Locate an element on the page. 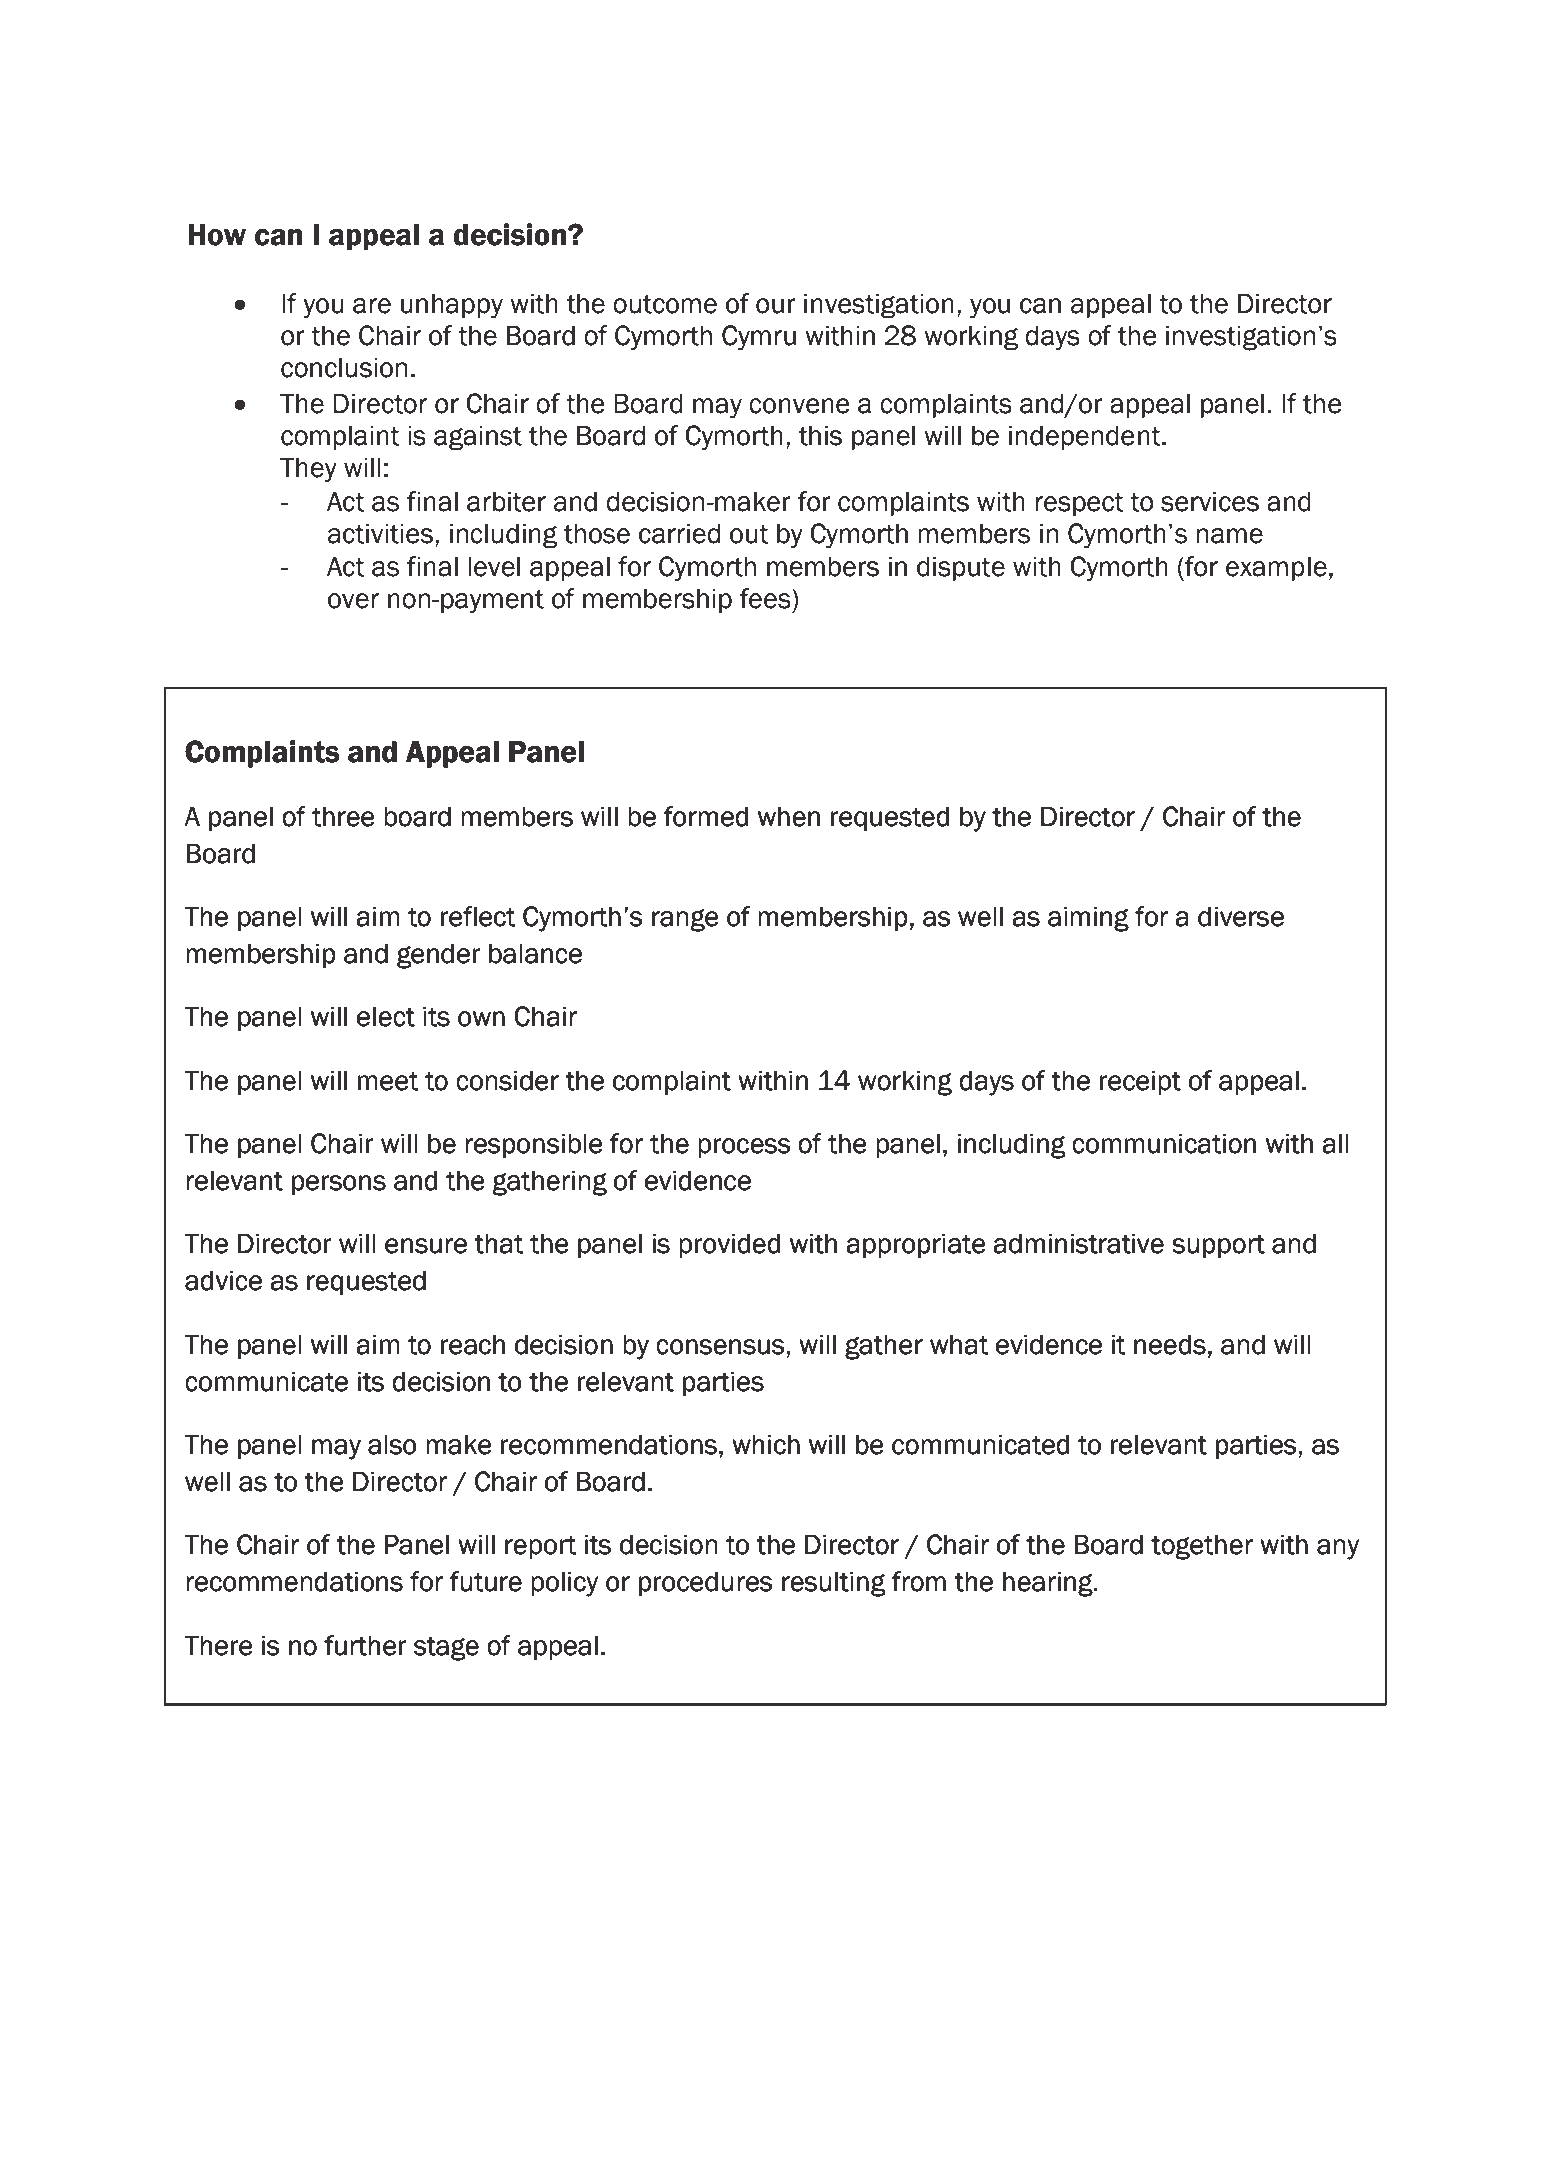  gender is located at coordinates (439, 956).
